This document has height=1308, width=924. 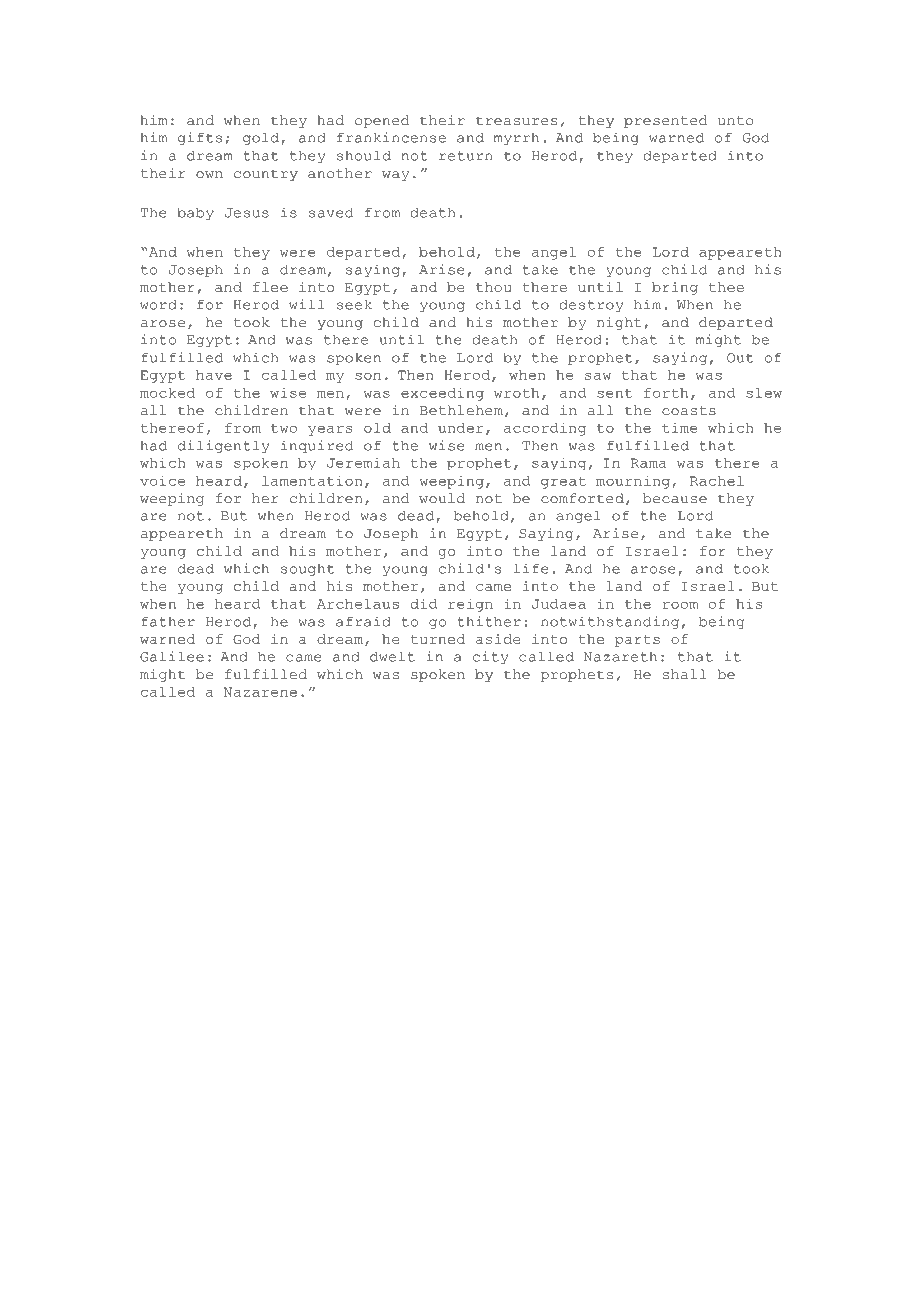 What do you see at coordinates (260, 692) in the document?
I see `Nazarene` at bounding box center [260, 692].
